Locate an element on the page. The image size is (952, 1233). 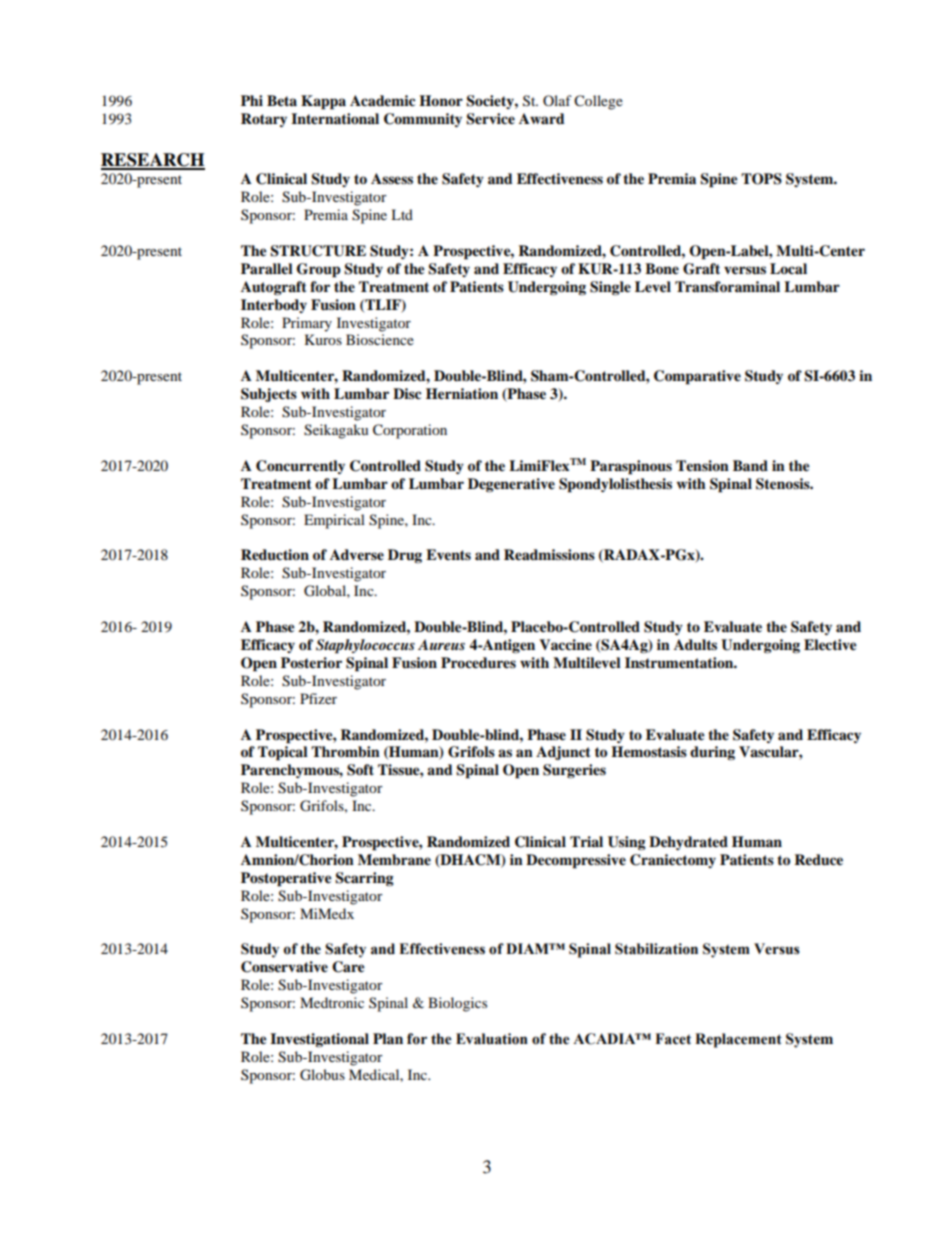
Investigational is located at coordinates (319, 1040).
